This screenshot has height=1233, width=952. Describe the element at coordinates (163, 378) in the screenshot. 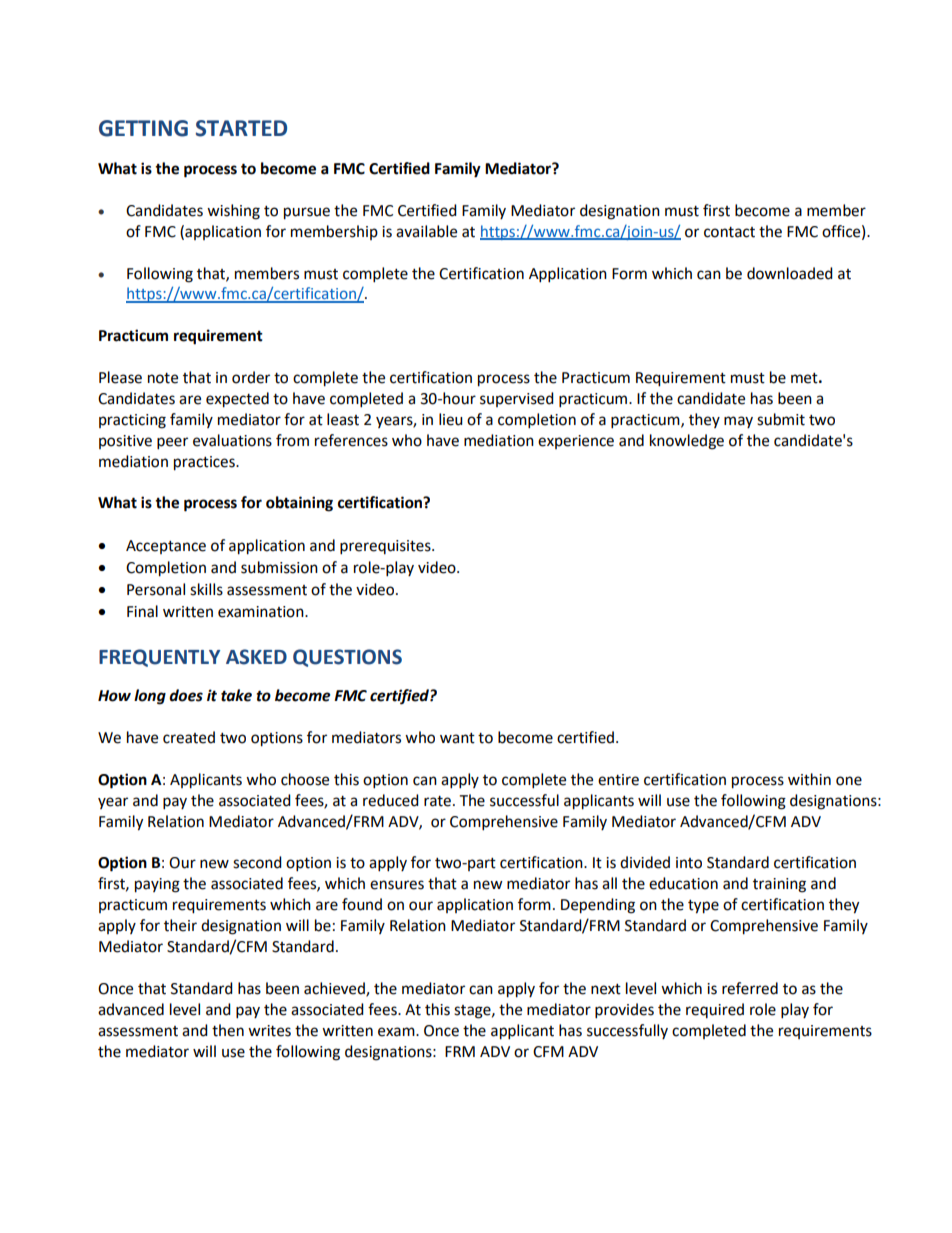

I see `note` at that location.
